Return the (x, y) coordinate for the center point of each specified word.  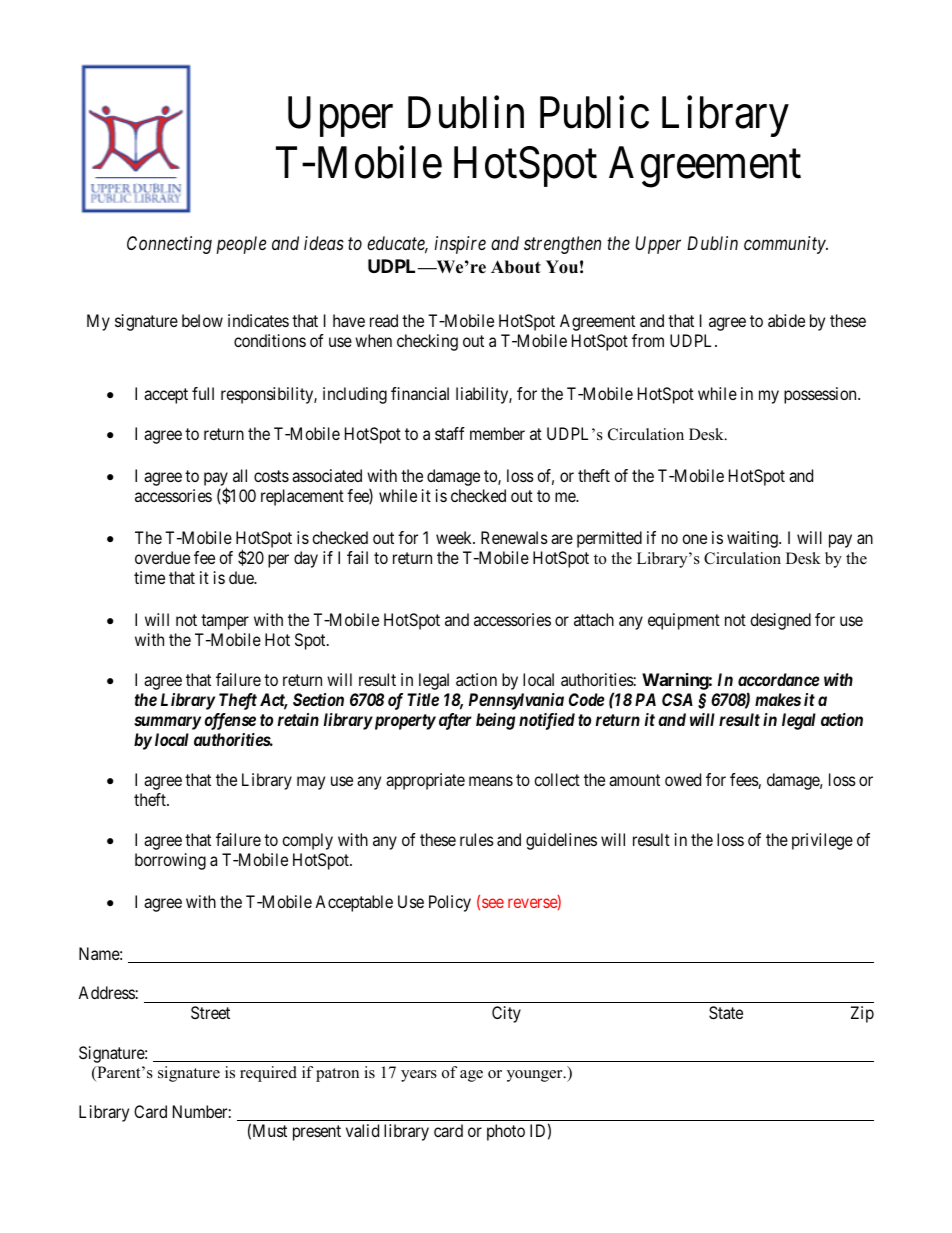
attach (594, 619)
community (786, 245)
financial (420, 393)
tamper (225, 622)
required (268, 1074)
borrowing (170, 861)
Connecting (169, 245)
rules (477, 839)
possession (821, 395)
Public (594, 112)
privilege (822, 841)
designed (780, 621)
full (203, 393)
